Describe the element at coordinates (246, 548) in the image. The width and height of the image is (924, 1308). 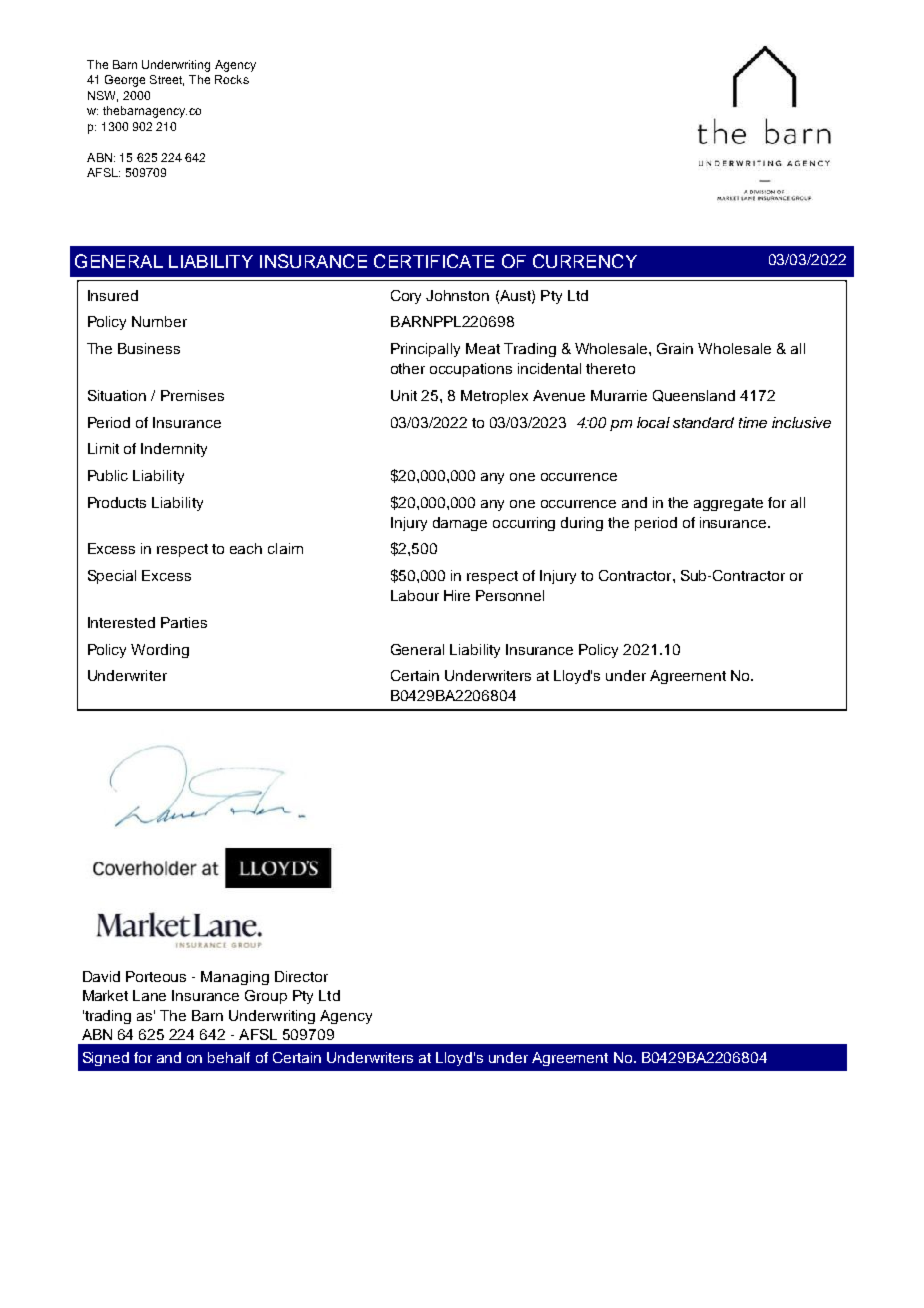
I see `each` at that location.
